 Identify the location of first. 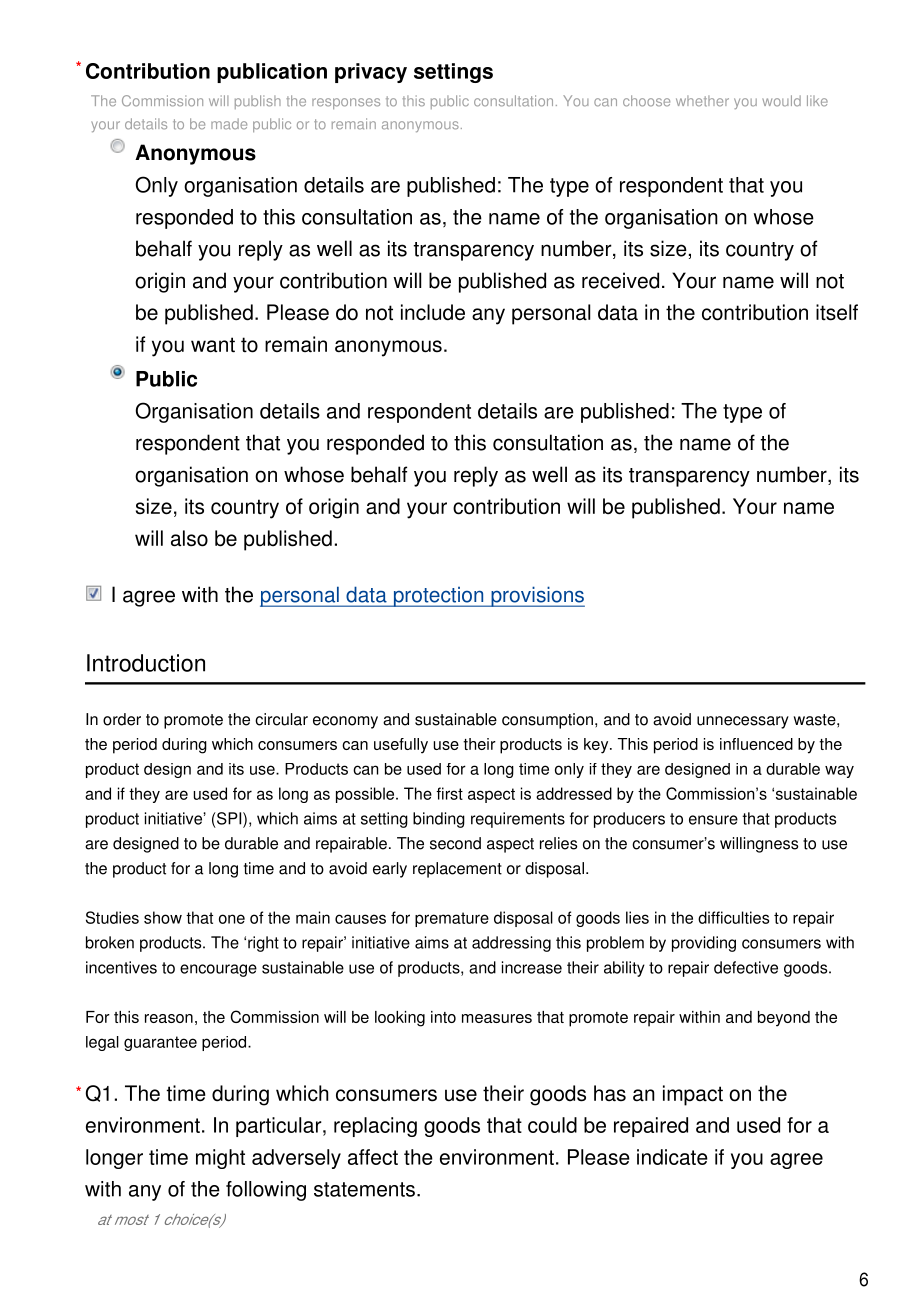
(449, 793).
